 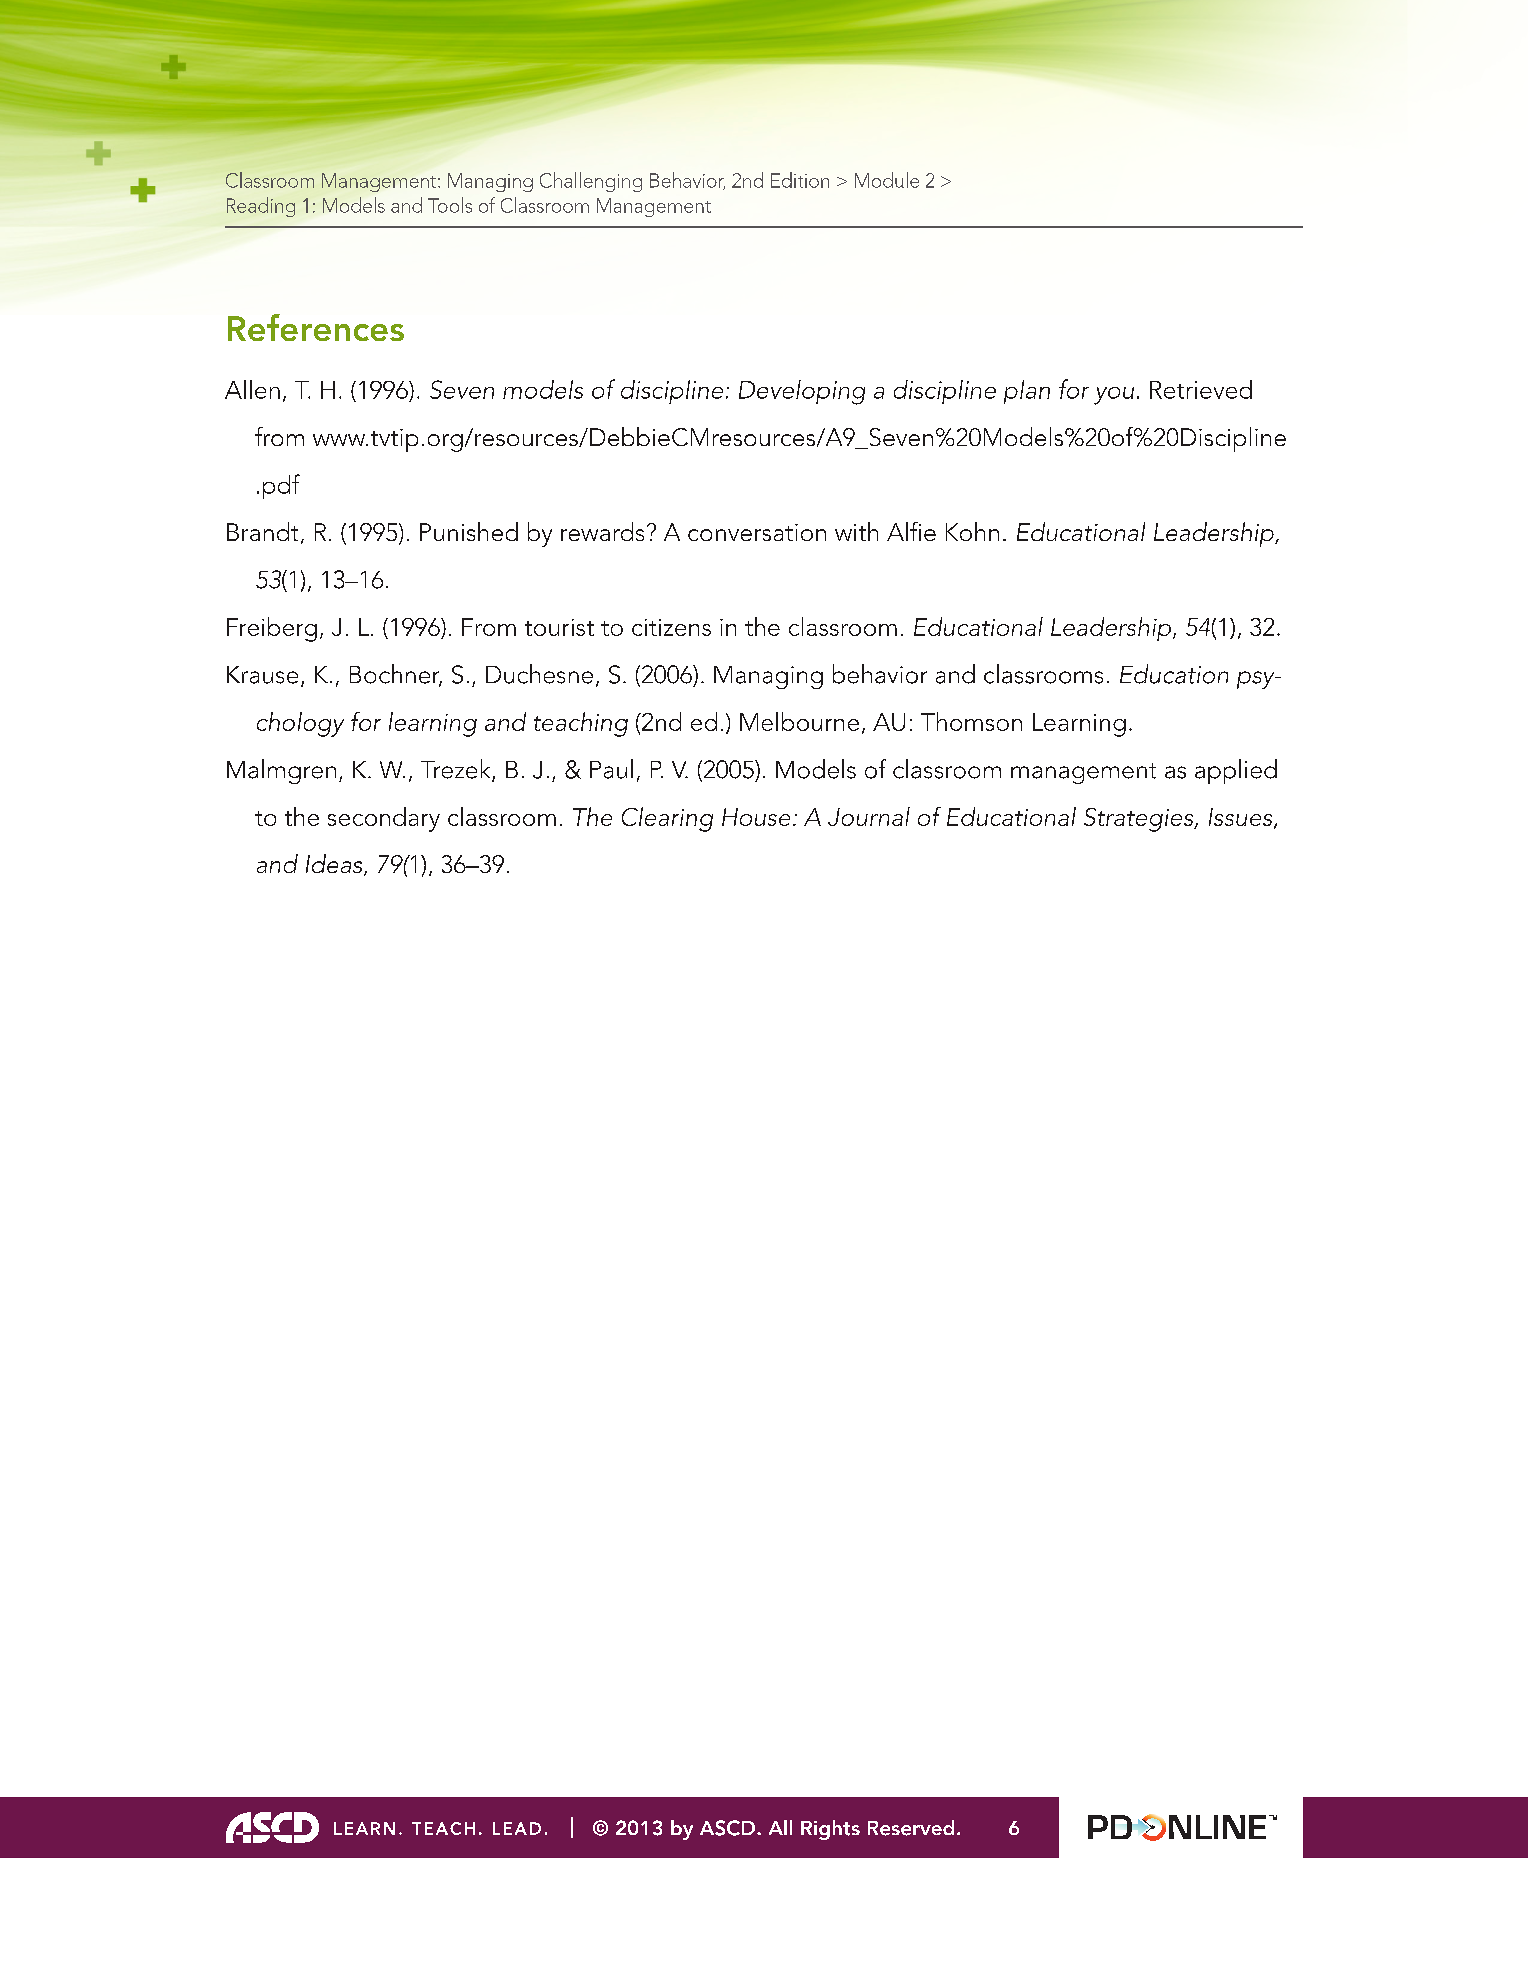 I want to click on House, so click(x=756, y=817).
